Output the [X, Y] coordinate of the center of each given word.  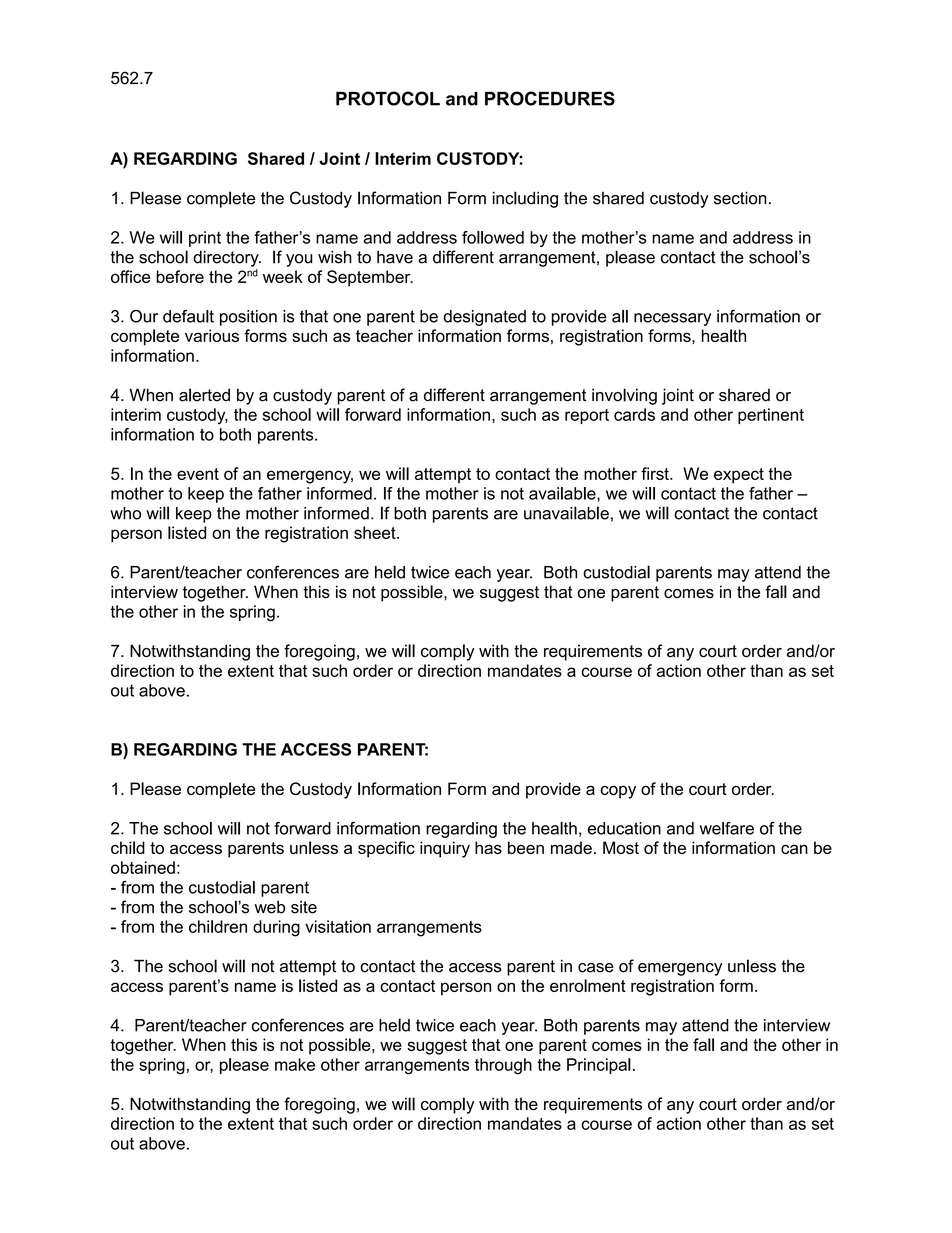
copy [618, 792]
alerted [204, 395]
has [488, 847]
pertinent [771, 416]
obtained [143, 867]
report [587, 416]
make [295, 1064]
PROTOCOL [388, 98]
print [205, 239]
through [503, 1066]
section [740, 198]
